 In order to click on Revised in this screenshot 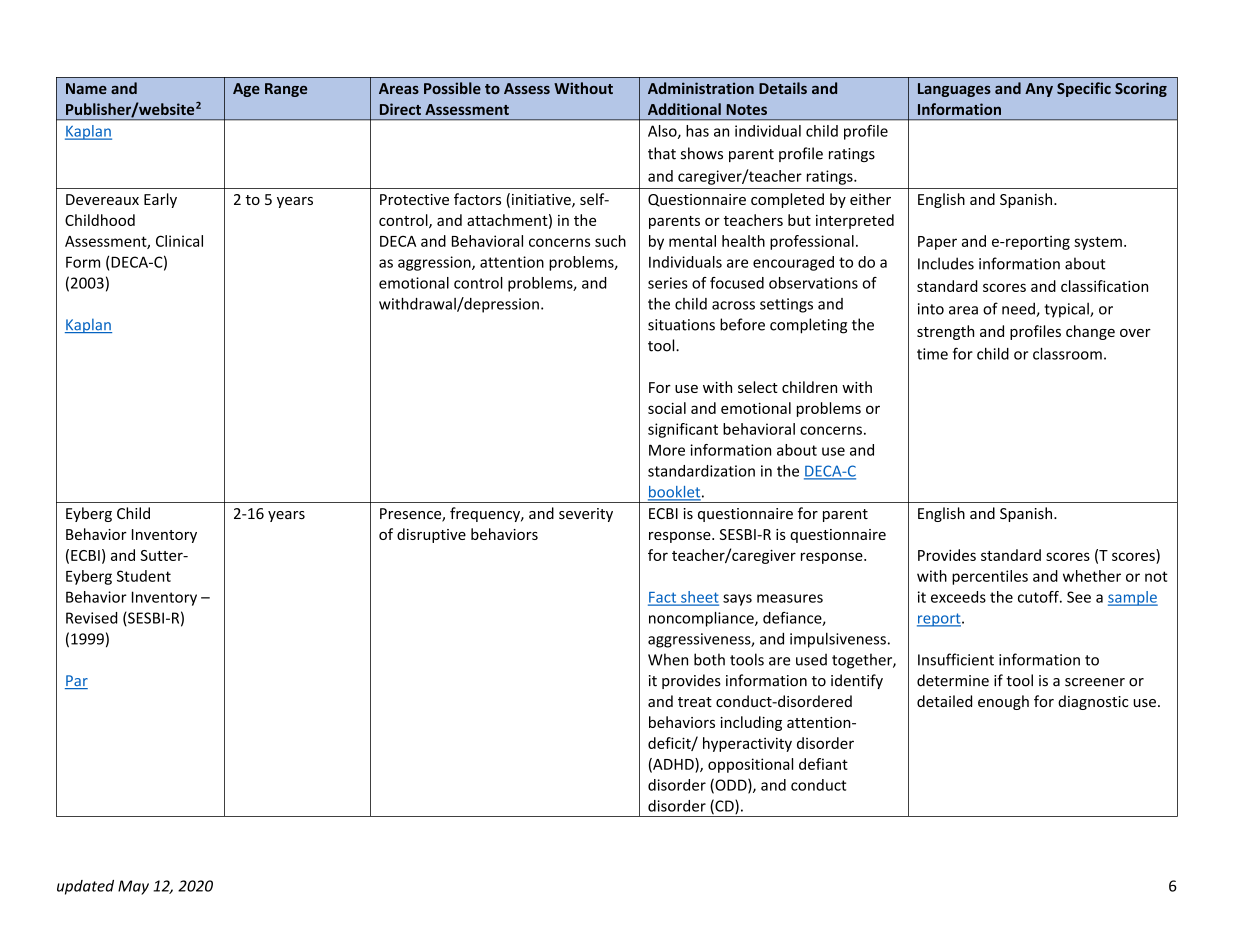, I will do `click(91, 618)`.
